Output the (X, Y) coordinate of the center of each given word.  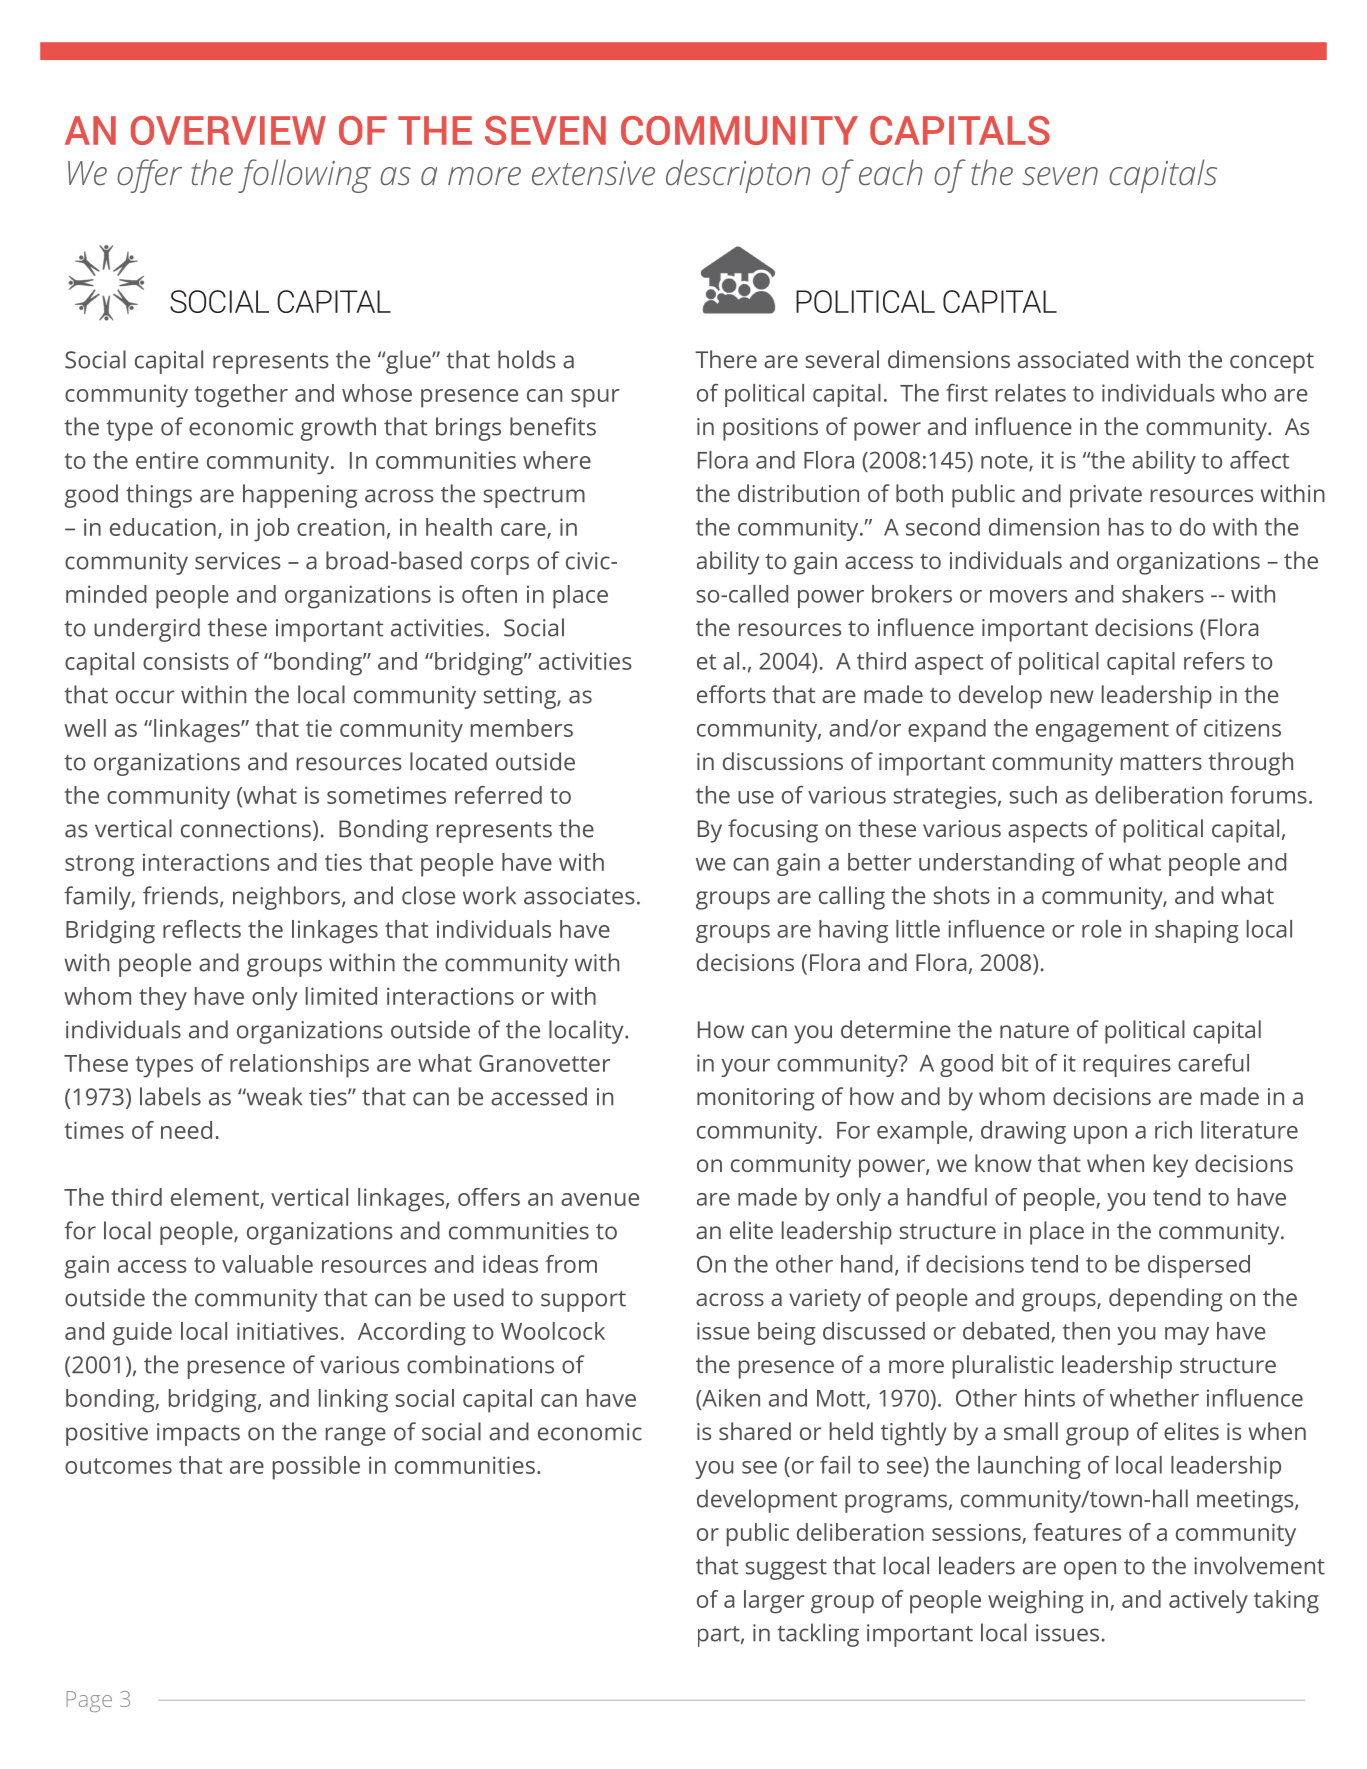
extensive (593, 173)
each (891, 172)
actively (1208, 1602)
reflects (202, 929)
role (1102, 929)
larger (774, 1602)
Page (89, 1701)
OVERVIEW (228, 130)
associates (579, 896)
